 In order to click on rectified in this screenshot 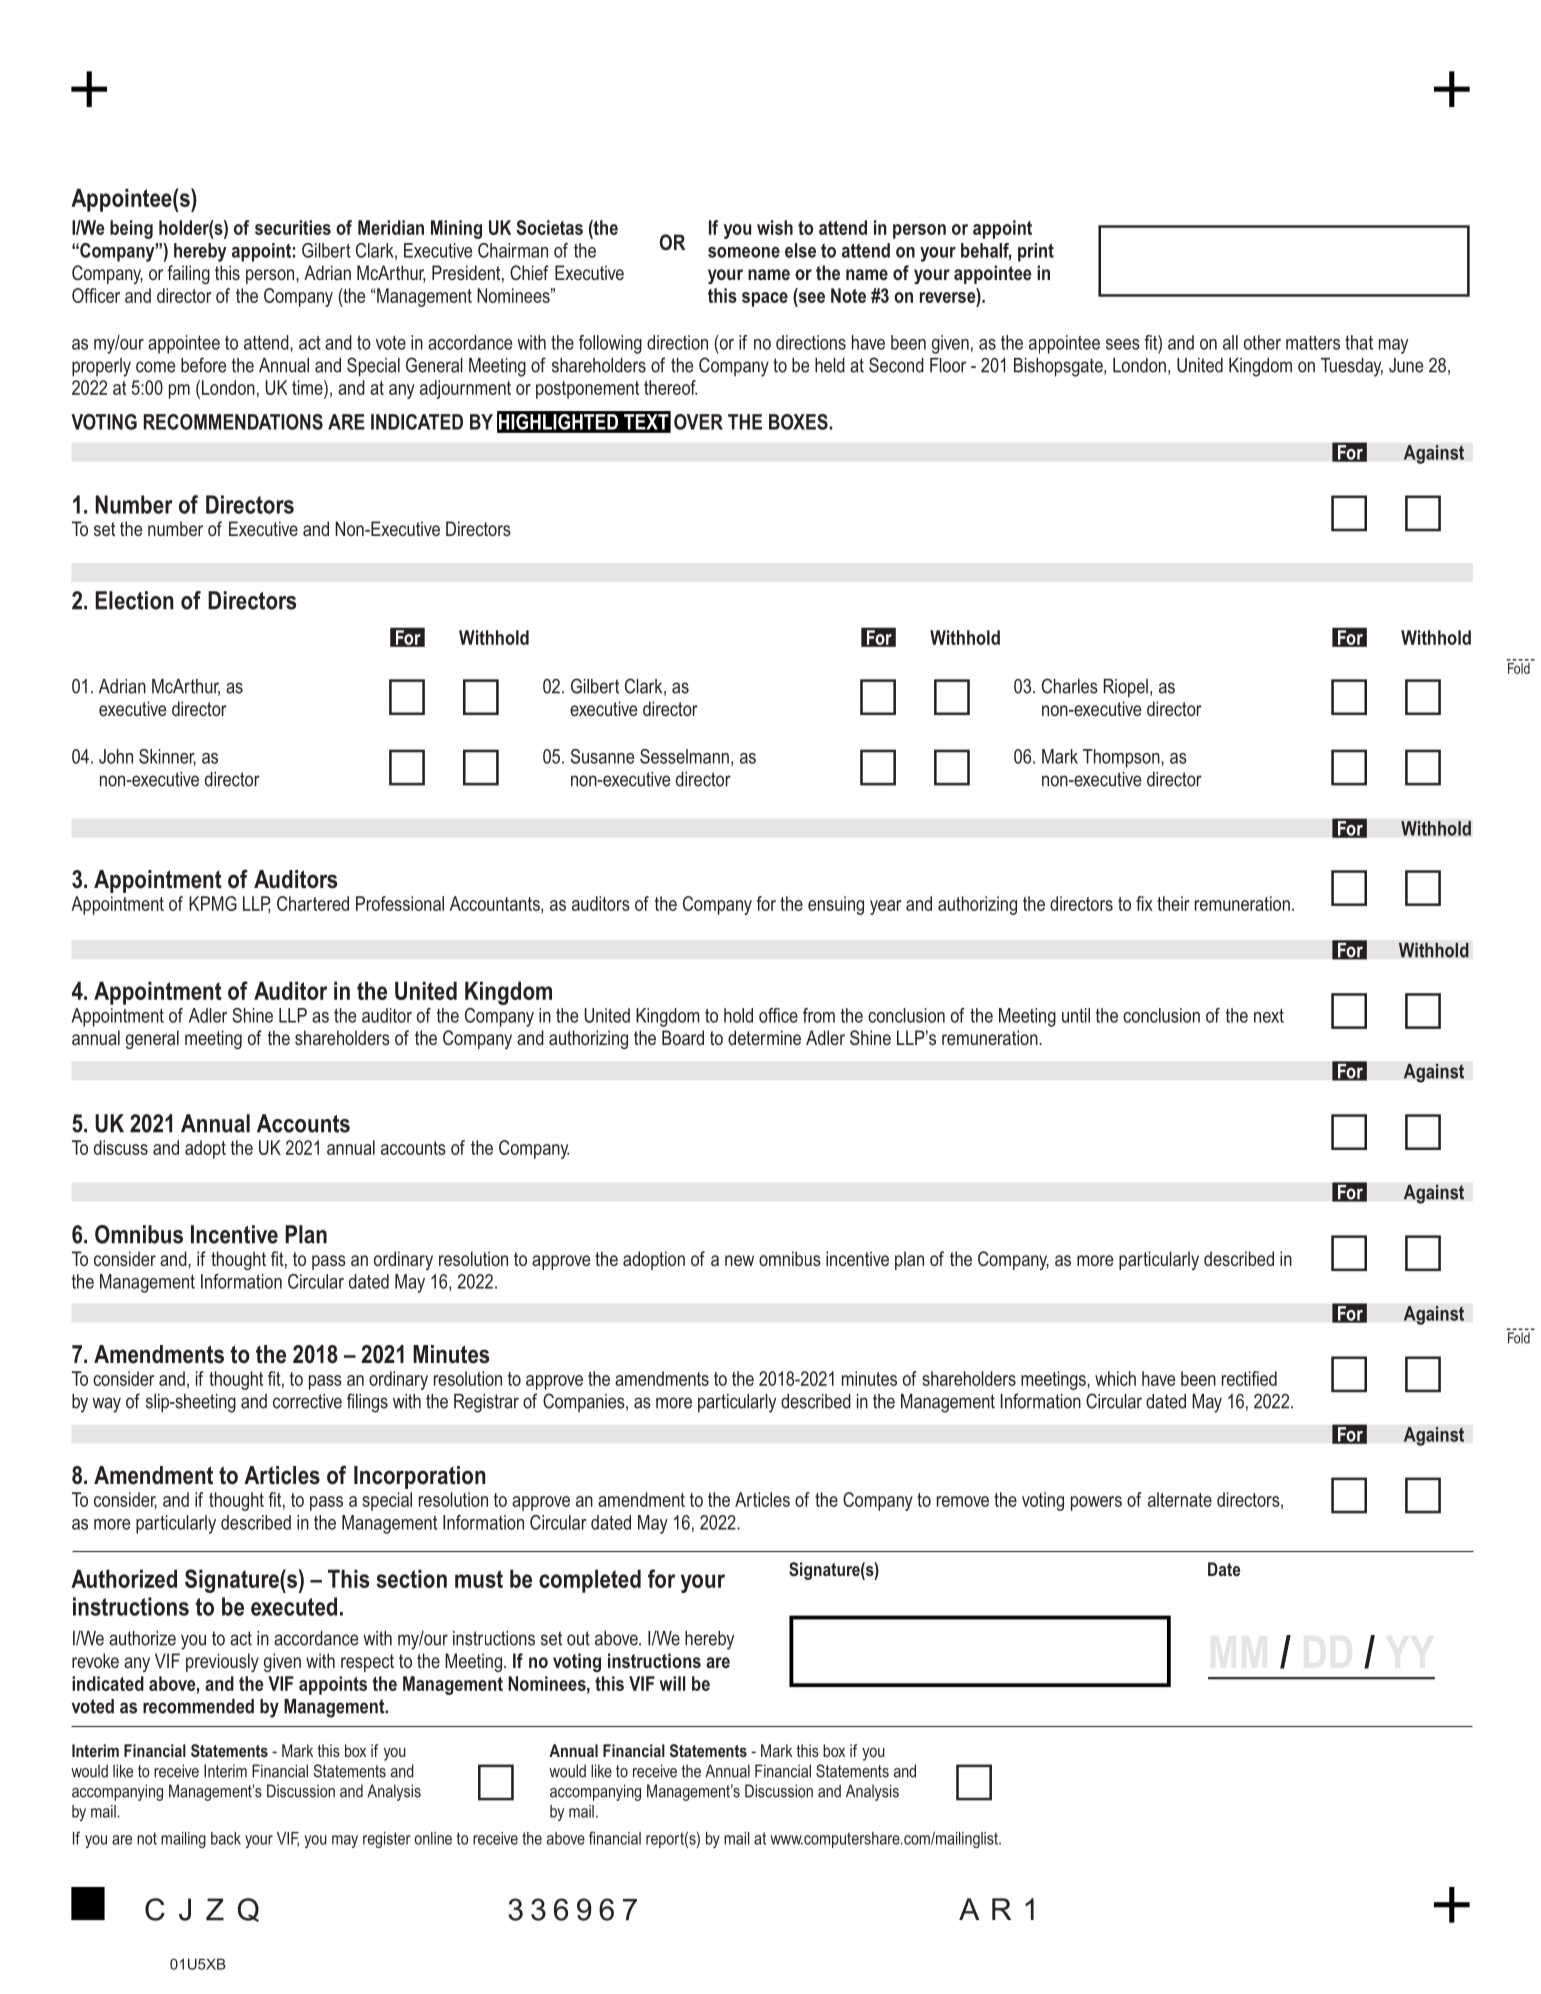, I will do `click(1249, 1378)`.
